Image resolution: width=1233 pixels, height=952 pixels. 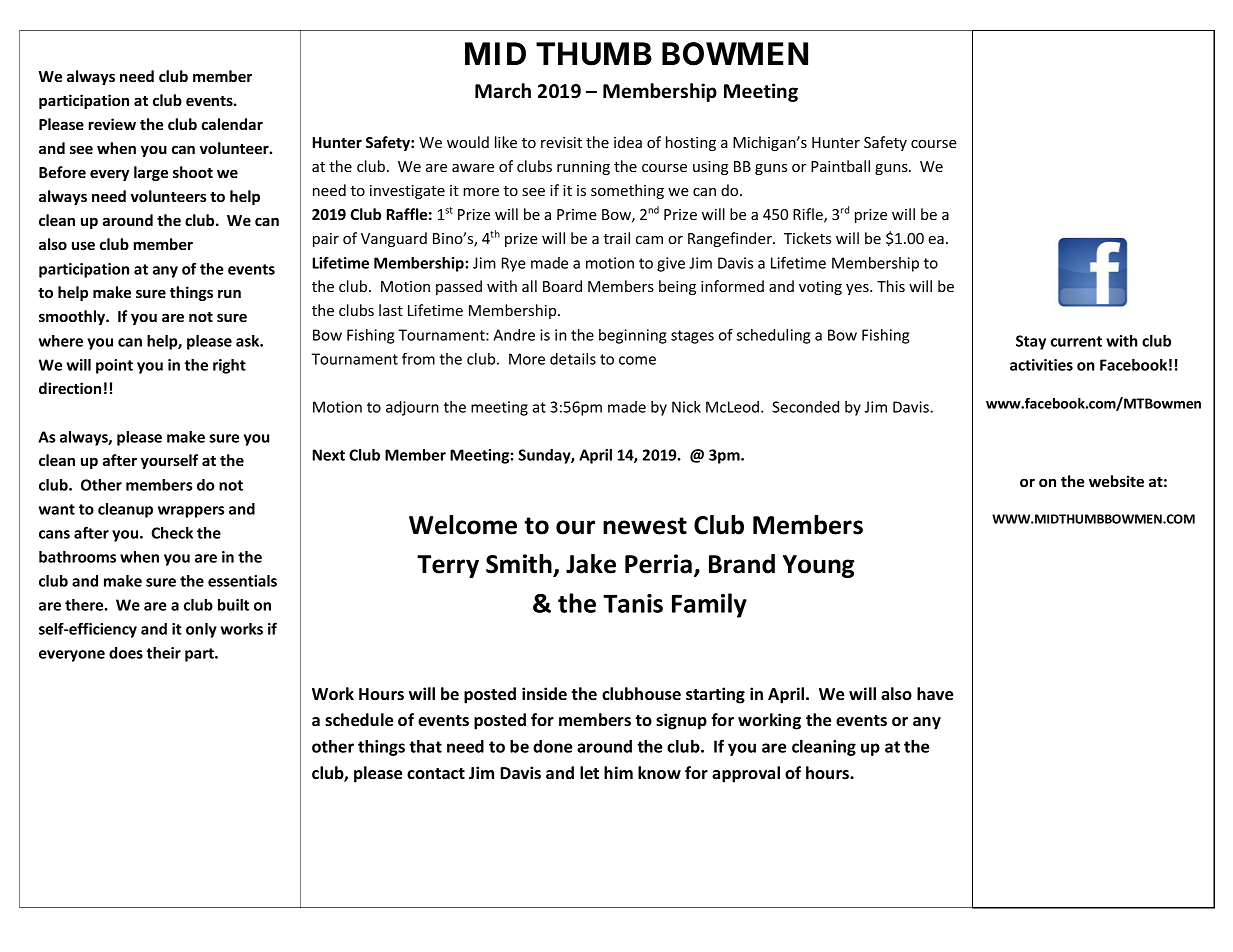 I want to click on Next, so click(x=329, y=455).
